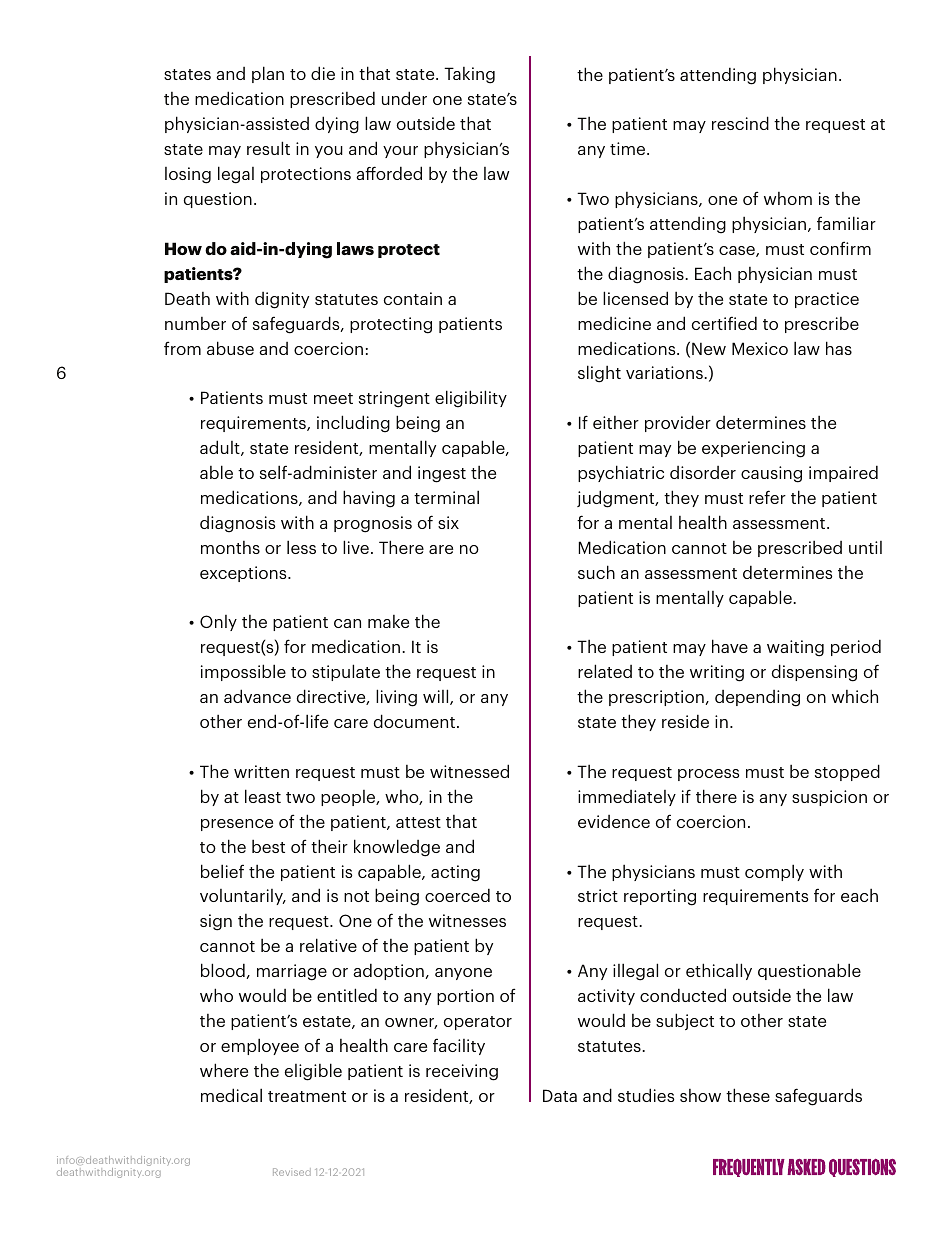 This screenshot has width=952, height=1233. Describe the element at coordinates (469, 75) in the screenshot. I see `Taking` at that location.
